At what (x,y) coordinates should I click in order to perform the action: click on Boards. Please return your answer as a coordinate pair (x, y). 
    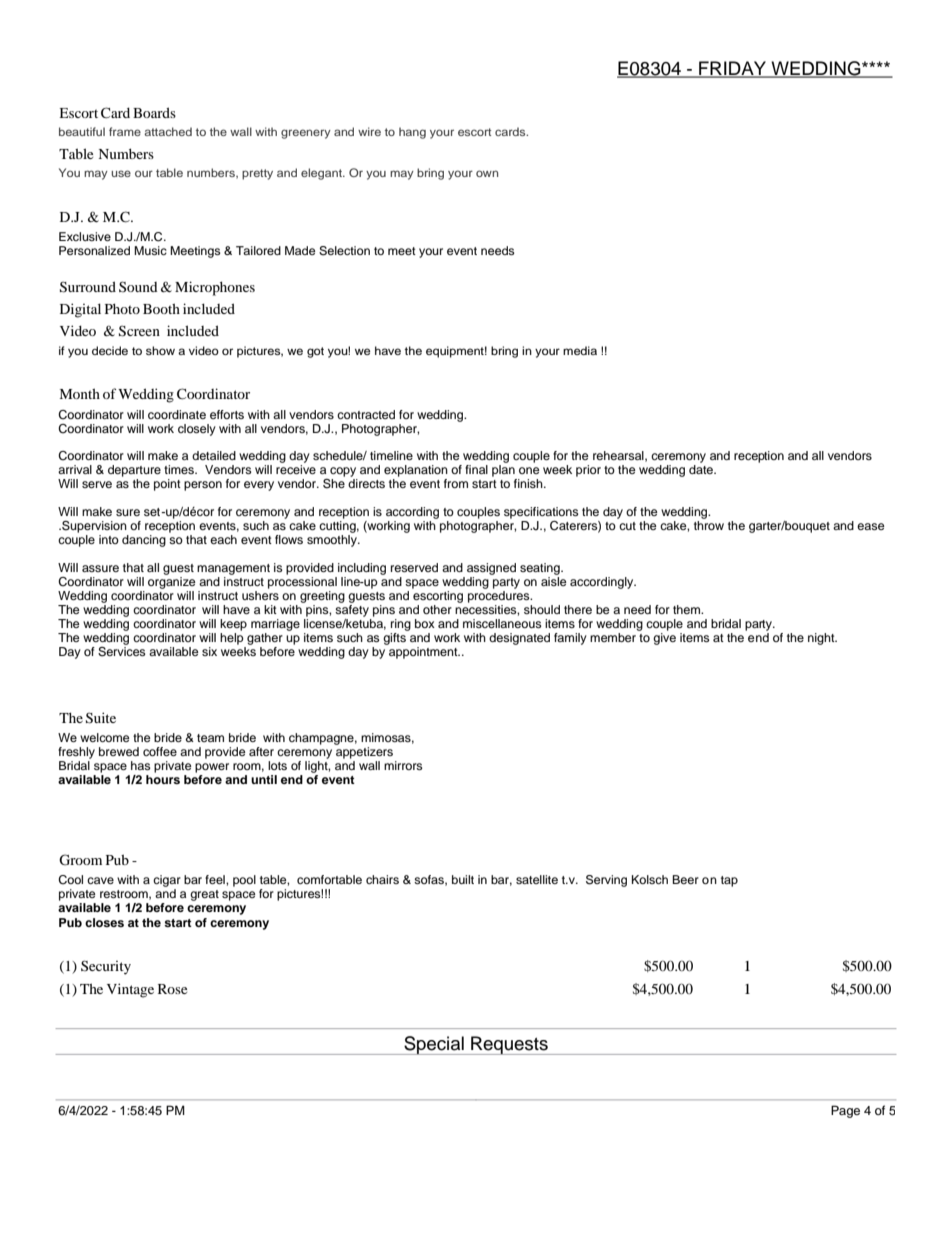
    Looking at the image, I should click on (154, 112).
